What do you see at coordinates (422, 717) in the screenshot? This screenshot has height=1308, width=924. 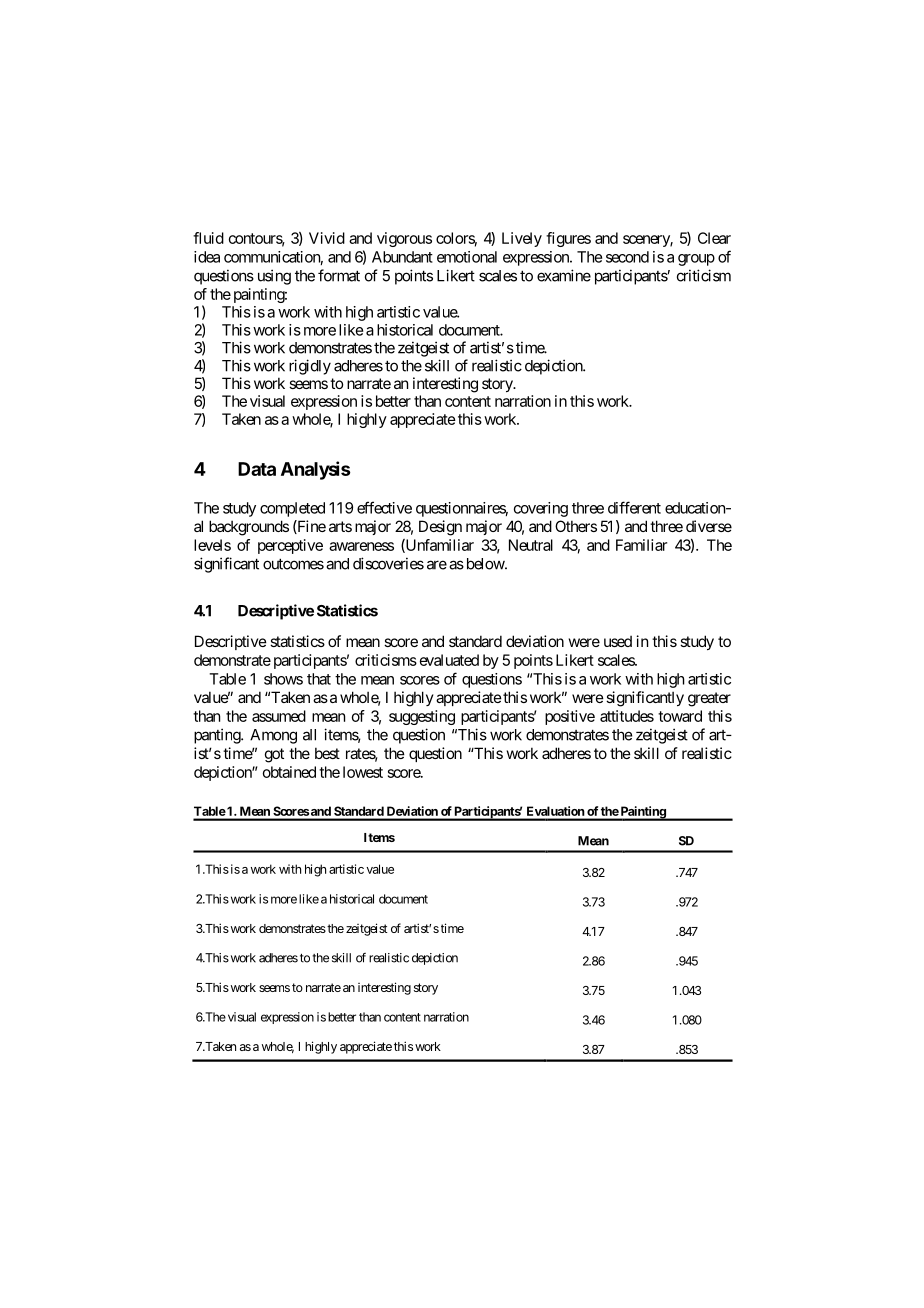 I see `suggesting` at bounding box center [422, 717].
